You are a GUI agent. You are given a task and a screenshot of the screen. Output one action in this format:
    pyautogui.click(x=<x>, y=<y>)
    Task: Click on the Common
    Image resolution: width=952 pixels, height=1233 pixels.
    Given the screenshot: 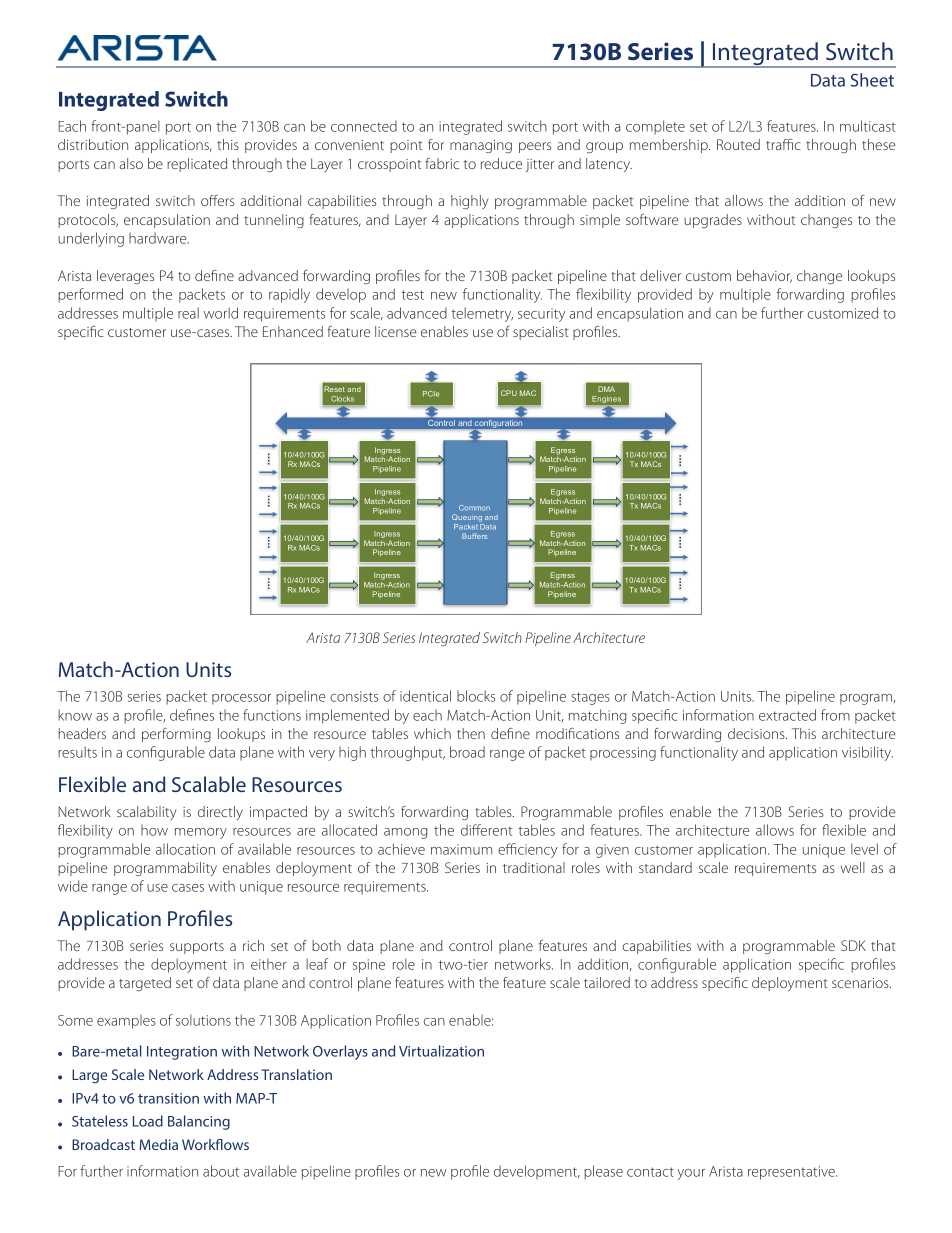 What is the action you would take?
    pyautogui.click(x=474, y=508)
